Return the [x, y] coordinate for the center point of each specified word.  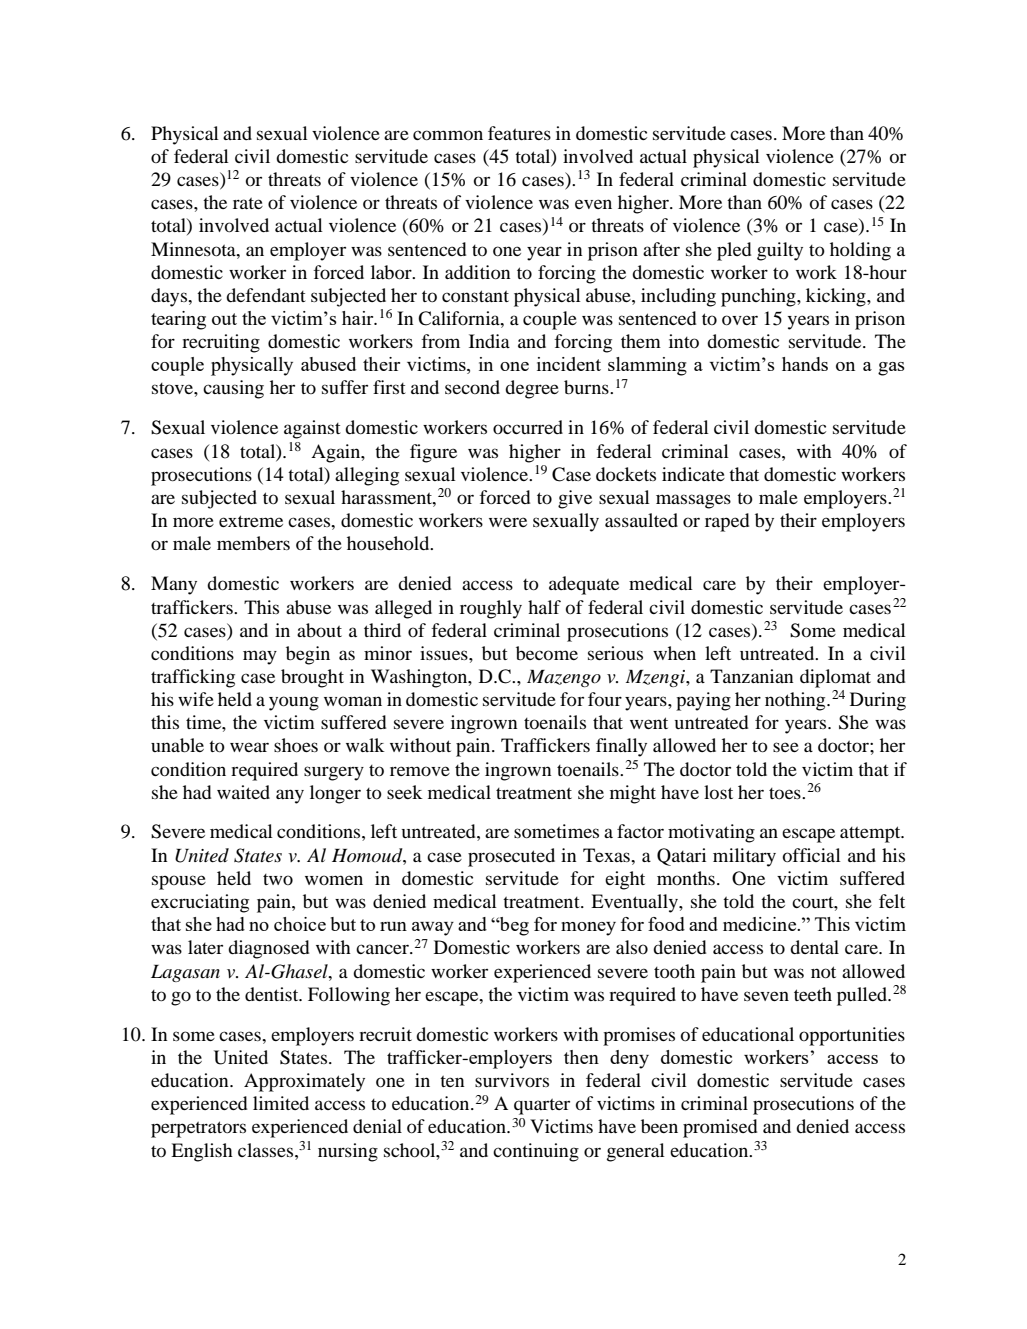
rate [248, 203]
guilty [780, 251]
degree [532, 389]
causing [233, 389]
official [812, 855]
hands [805, 364]
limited [281, 1103]
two [278, 879]
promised [720, 1128]
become [547, 653]
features [519, 133]
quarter [542, 1106]
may [260, 657]
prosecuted [511, 857]
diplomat [835, 678]
